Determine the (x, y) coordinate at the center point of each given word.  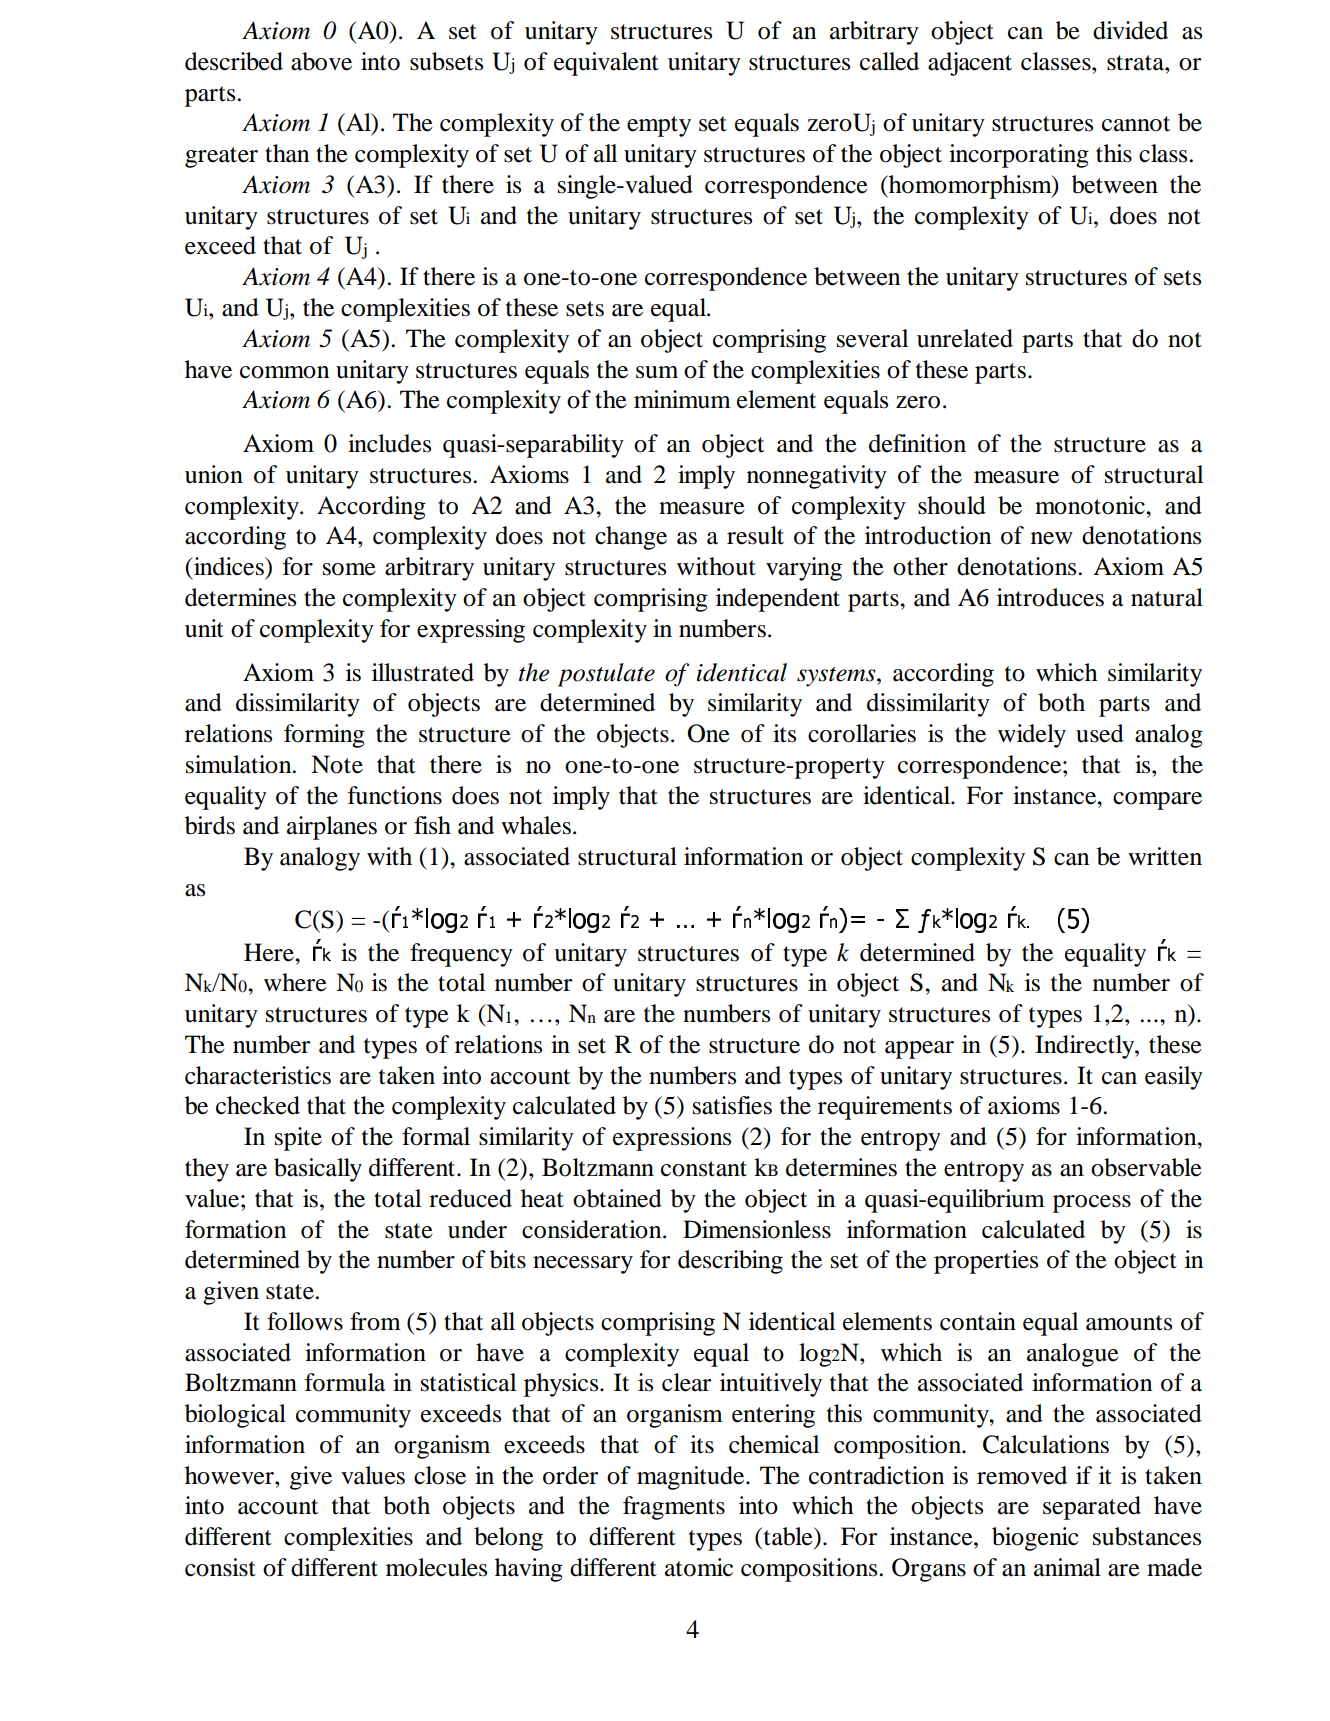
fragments (674, 1508)
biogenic (1035, 1539)
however (230, 1475)
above (321, 61)
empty (659, 126)
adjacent (970, 64)
